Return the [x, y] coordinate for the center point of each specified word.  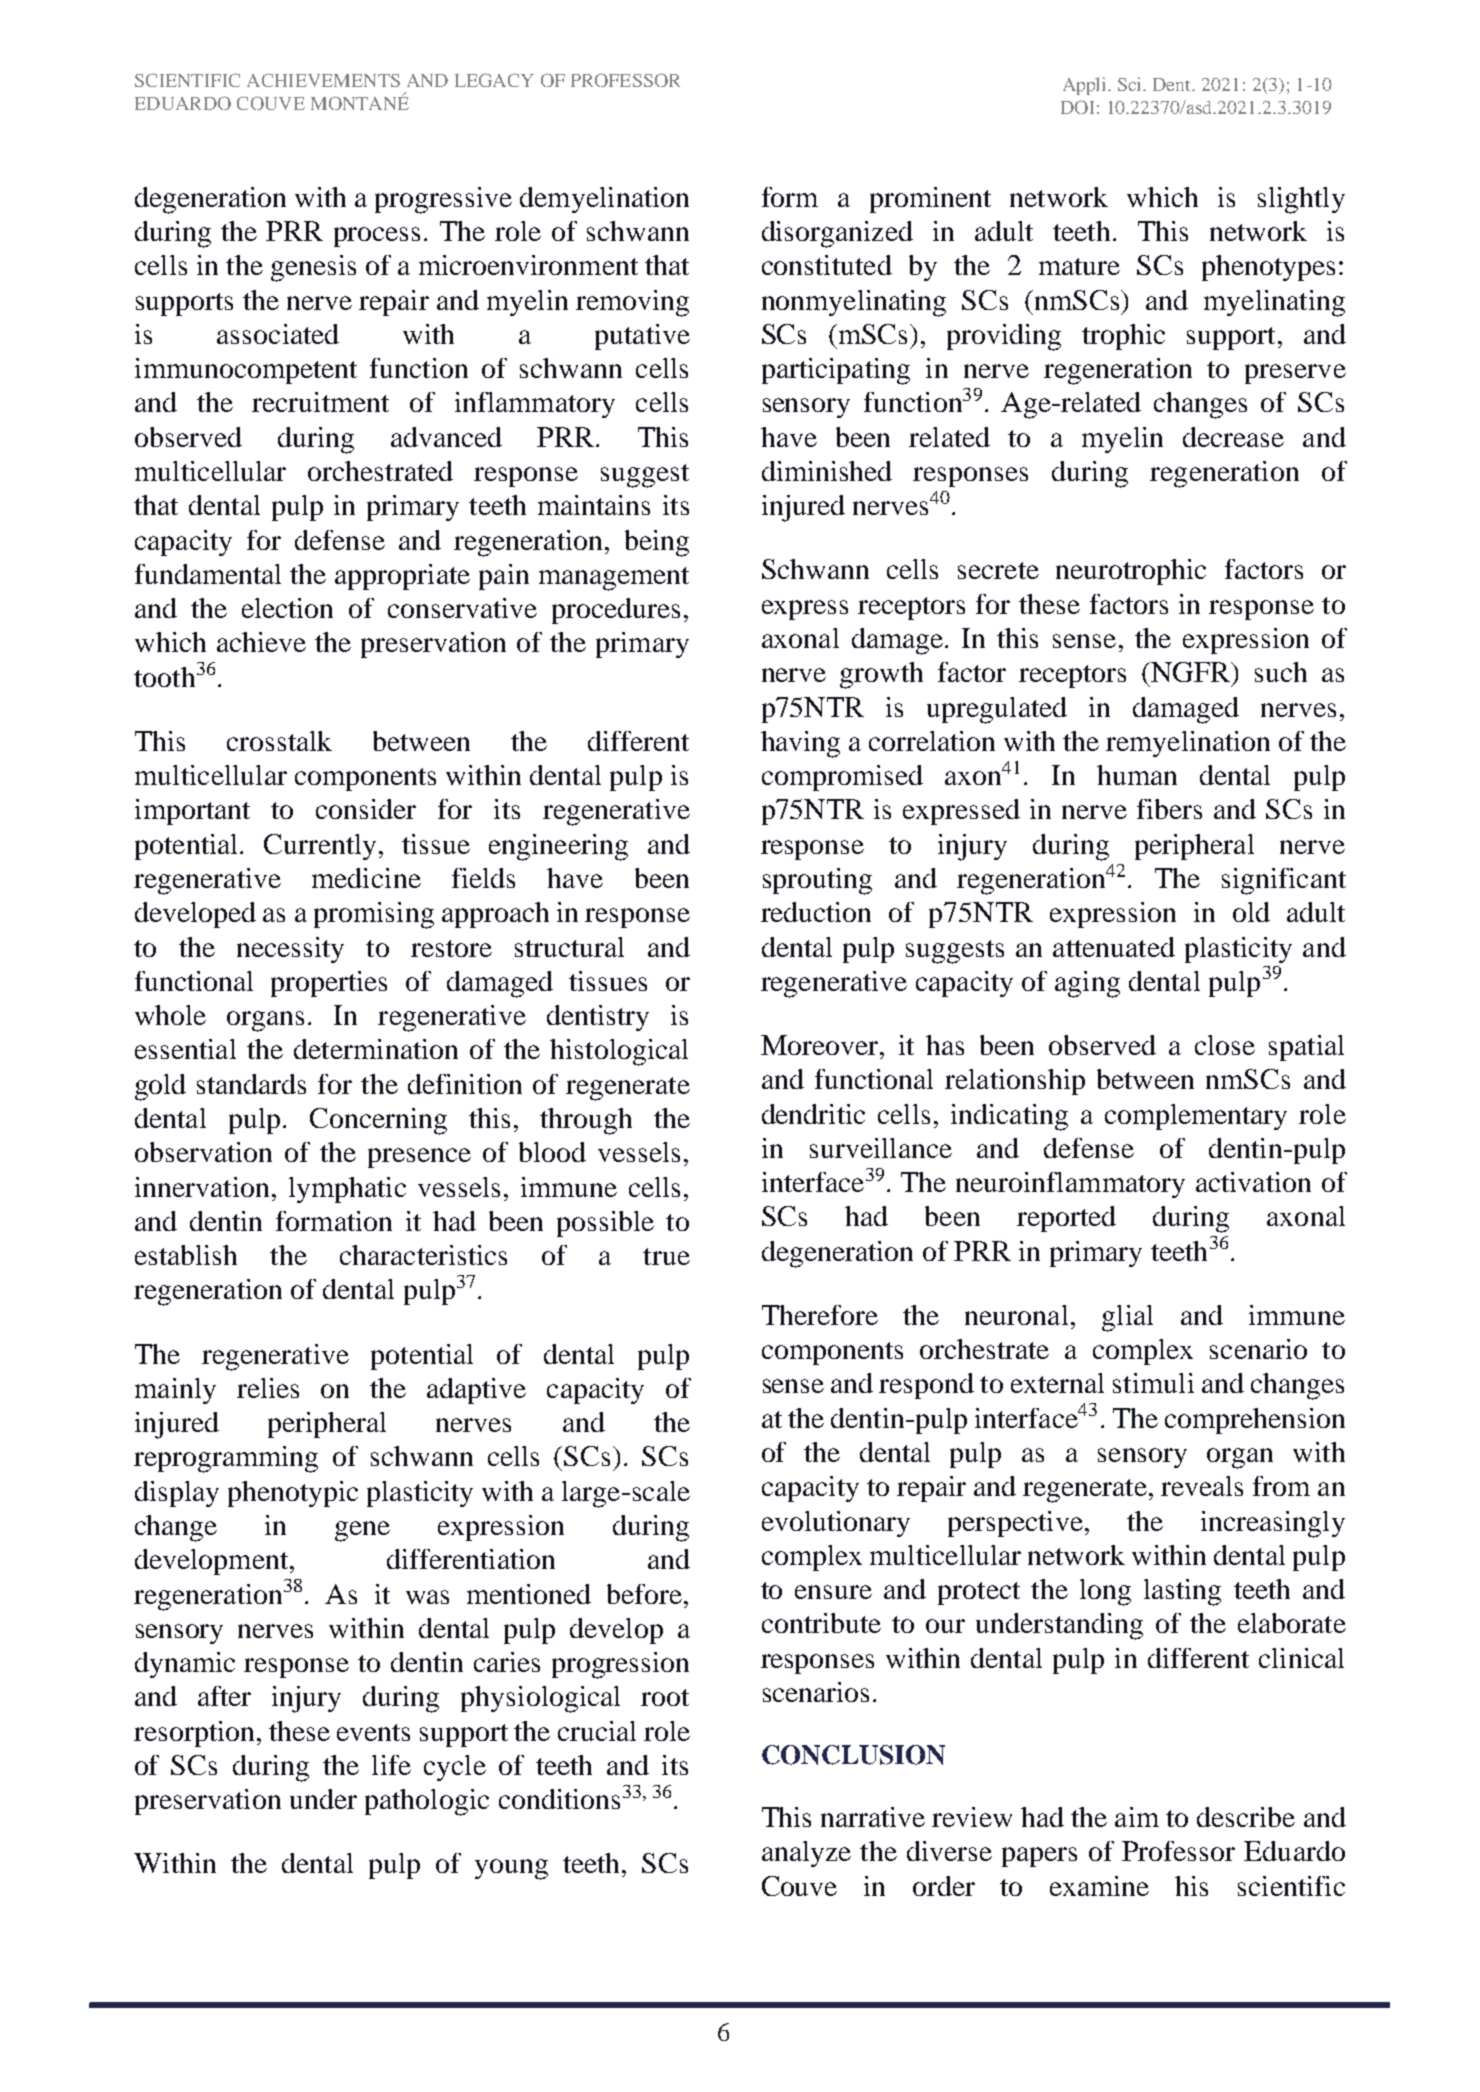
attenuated [1114, 947]
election [287, 608]
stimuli [1153, 1383]
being [657, 543]
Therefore [820, 1315]
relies [268, 1388]
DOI [1077, 107]
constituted [827, 265]
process [377, 237]
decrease [1233, 437]
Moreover [819, 1045]
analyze [806, 1854]
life [391, 1765]
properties [329, 984]
